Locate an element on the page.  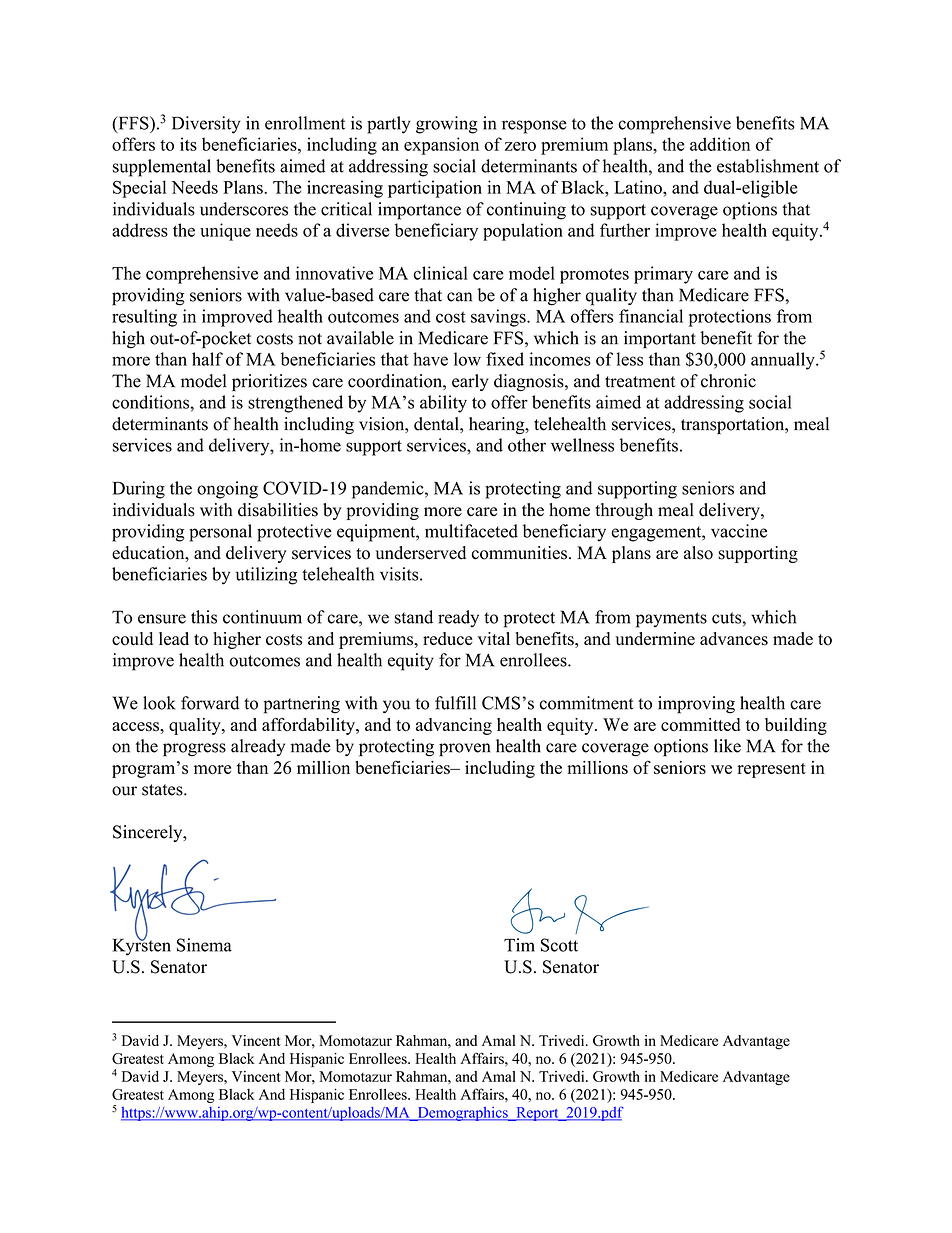
states is located at coordinates (163, 790).
